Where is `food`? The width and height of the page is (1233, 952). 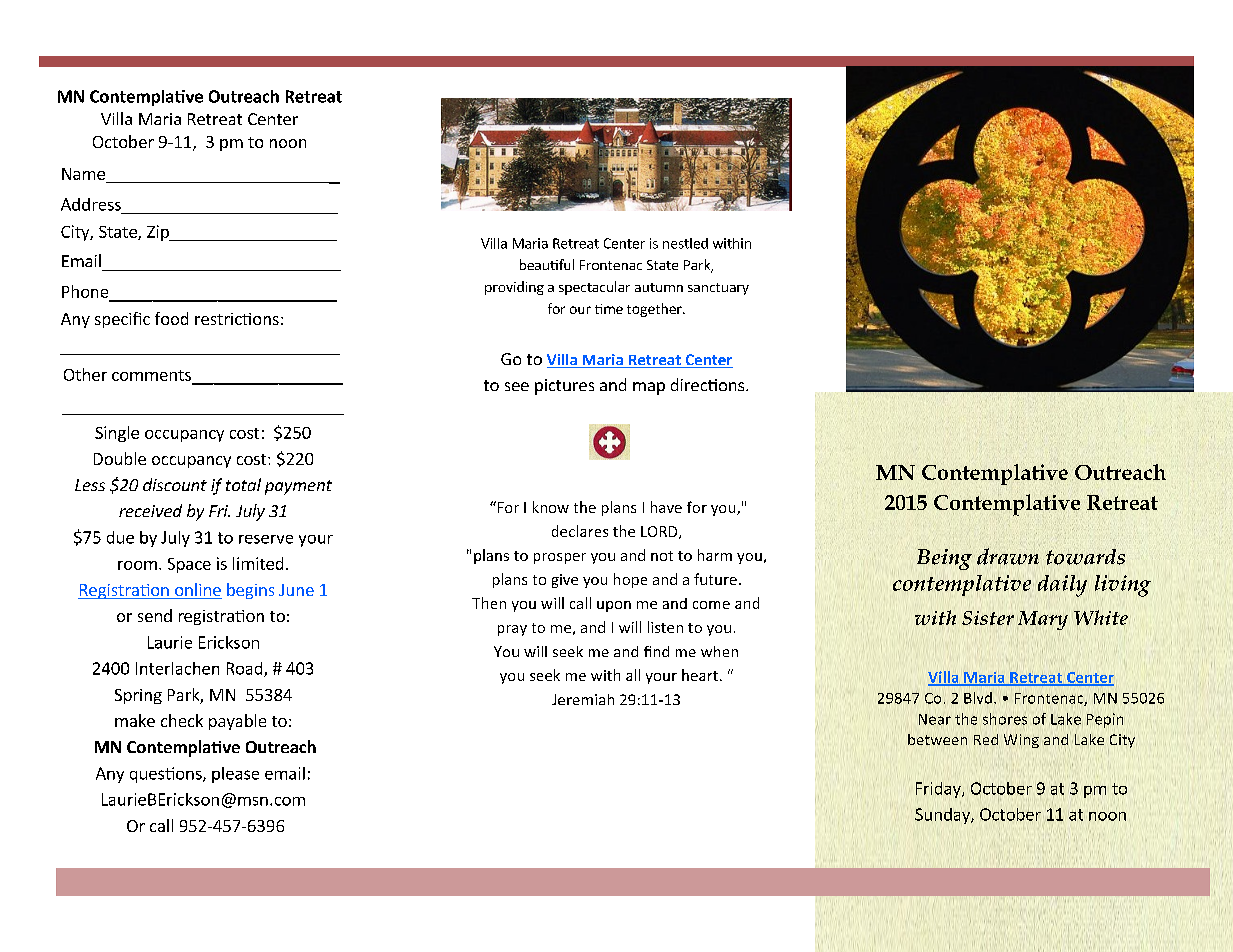
food is located at coordinates (171, 318).
